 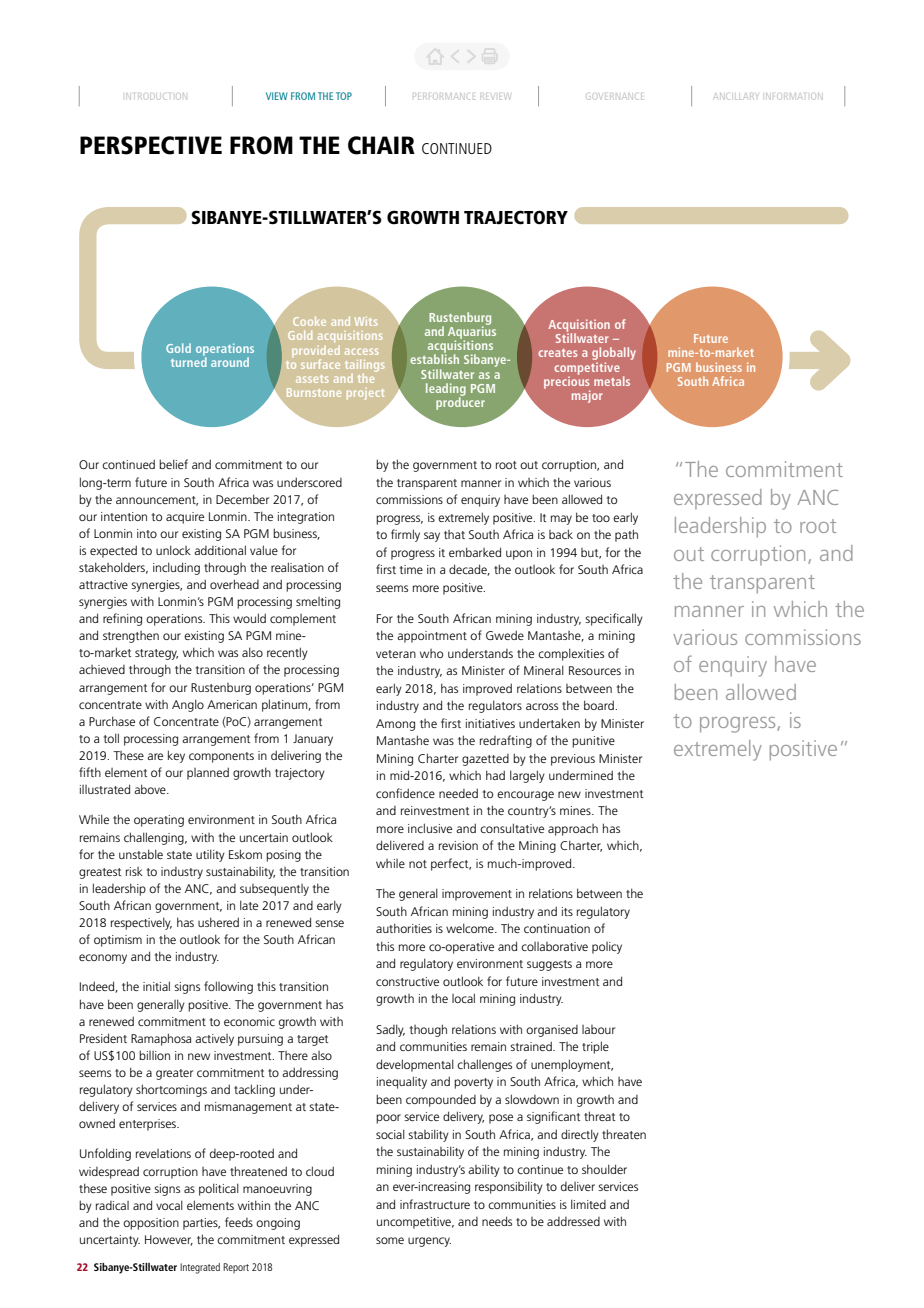 What do you see at coordinates (444, 96) in the page?
I see `PERFORMANCE` at bounding box center [444, 96].
